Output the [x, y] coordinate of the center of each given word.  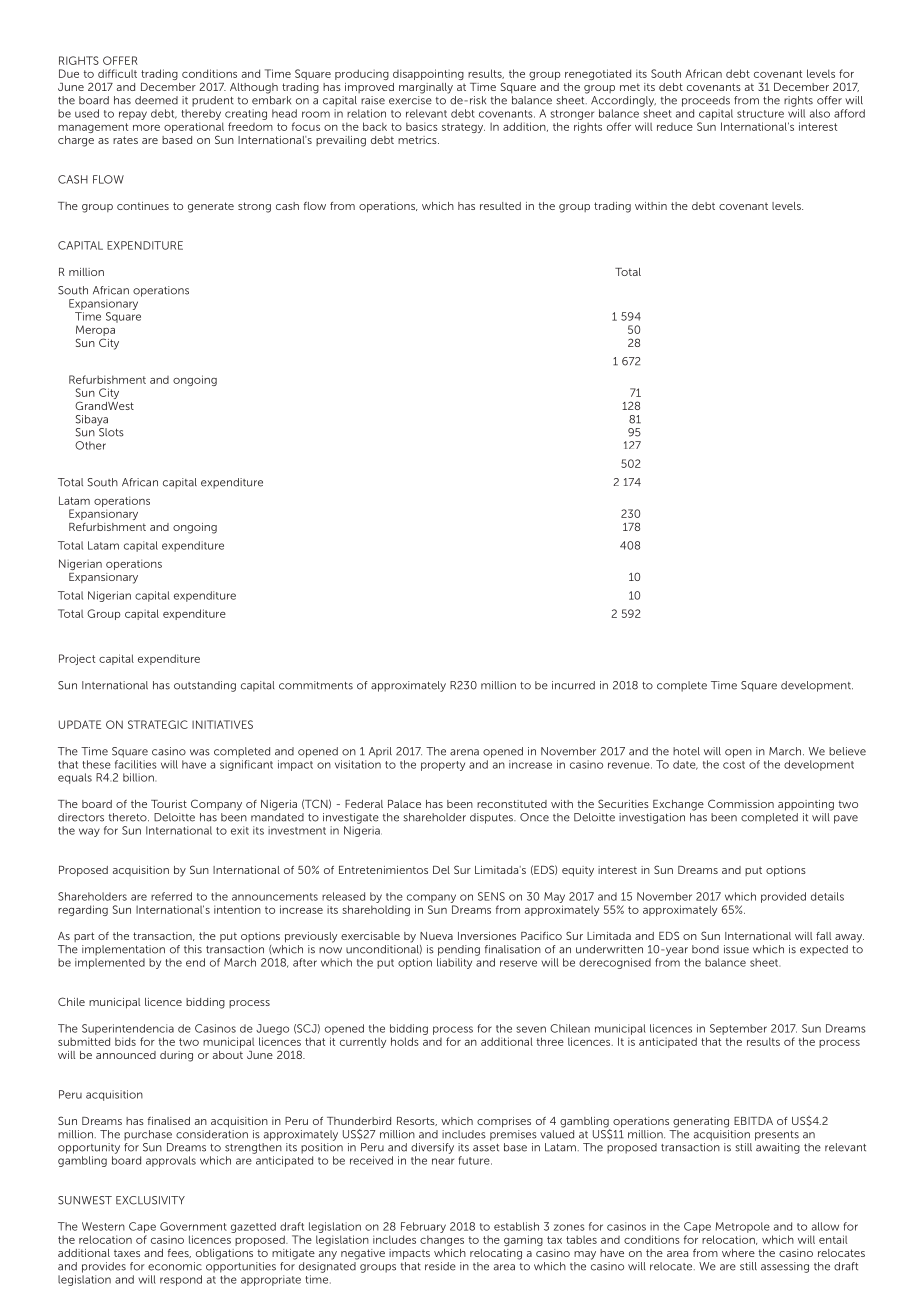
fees [179, 1253]
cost [734, 765]
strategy [463, 128]
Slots [110, 431]
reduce [675, 127]
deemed [156, 100]
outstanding [205, 686]
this [193, 949]
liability [454, 963]
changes [442, 1240]
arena [464, 752]
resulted [500, 206]
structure [760, 114]
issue [736, 949]
